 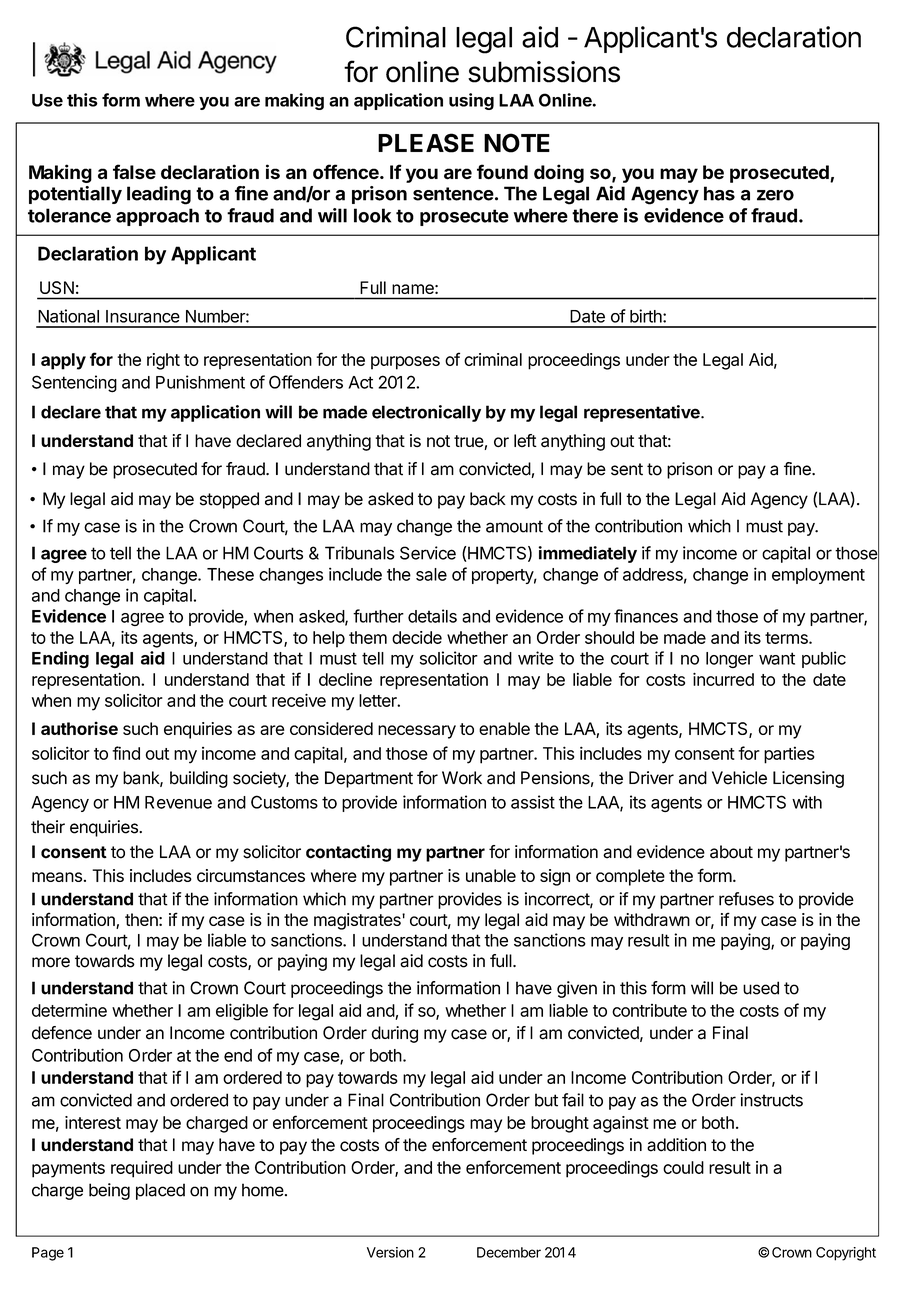 What do you see at coordinates (178, 802) in the document?
I see `Revenue` at bounding box center [178, 802].
